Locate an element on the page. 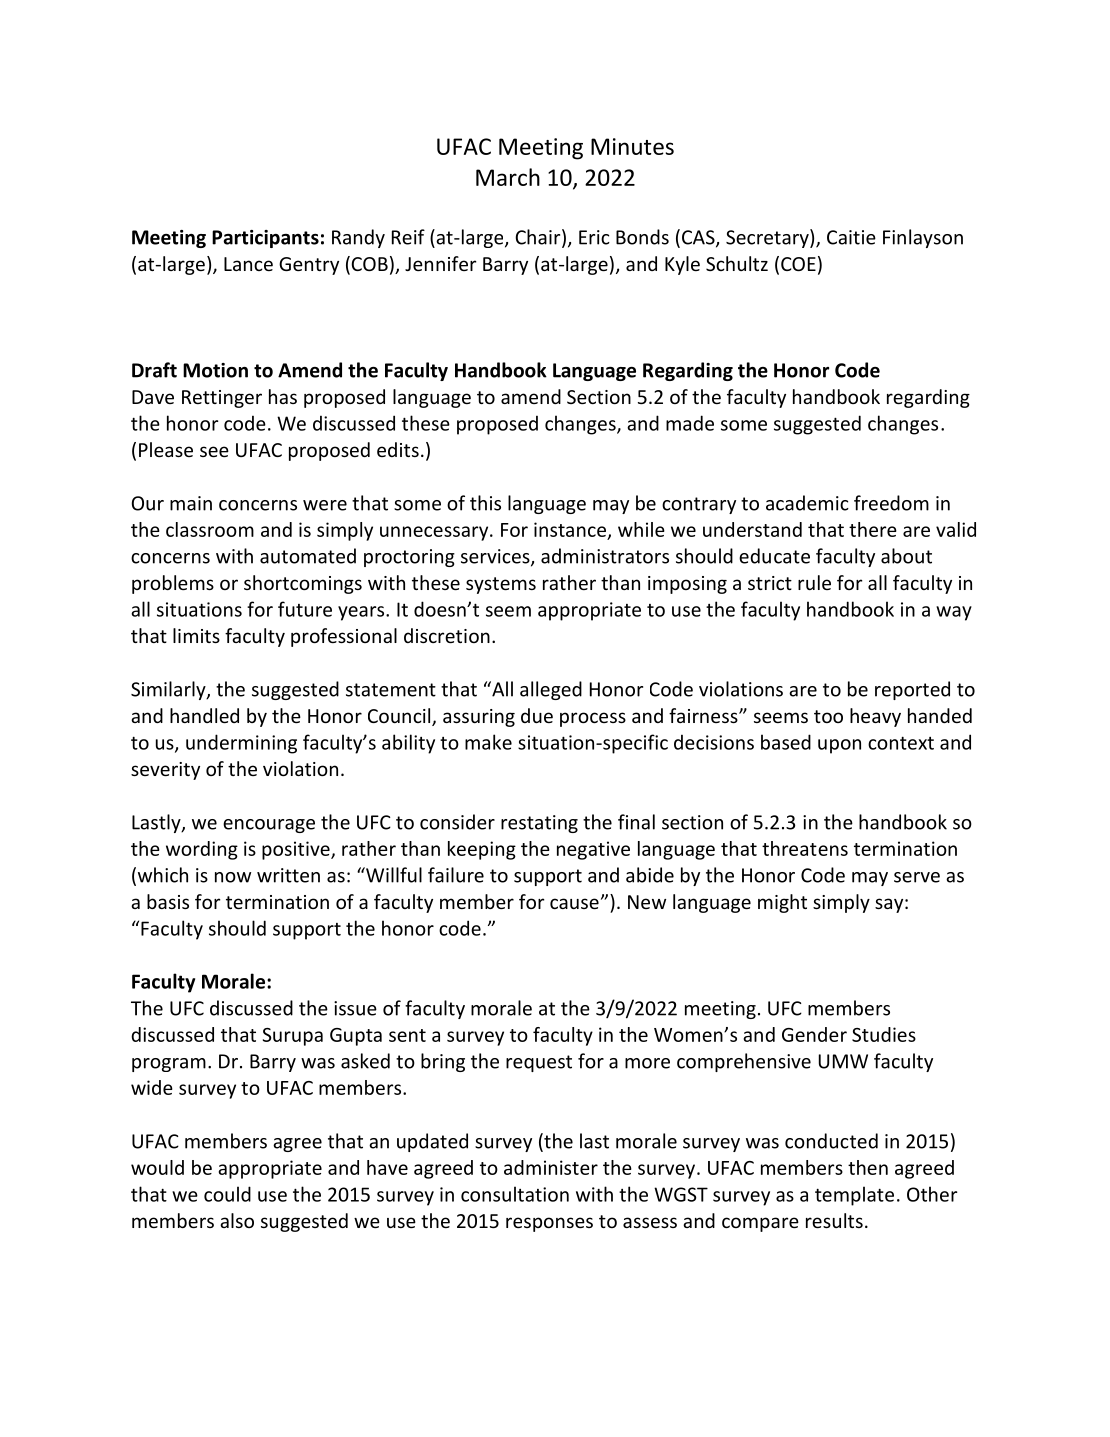  alleged is located at coordinates (551, 690).
